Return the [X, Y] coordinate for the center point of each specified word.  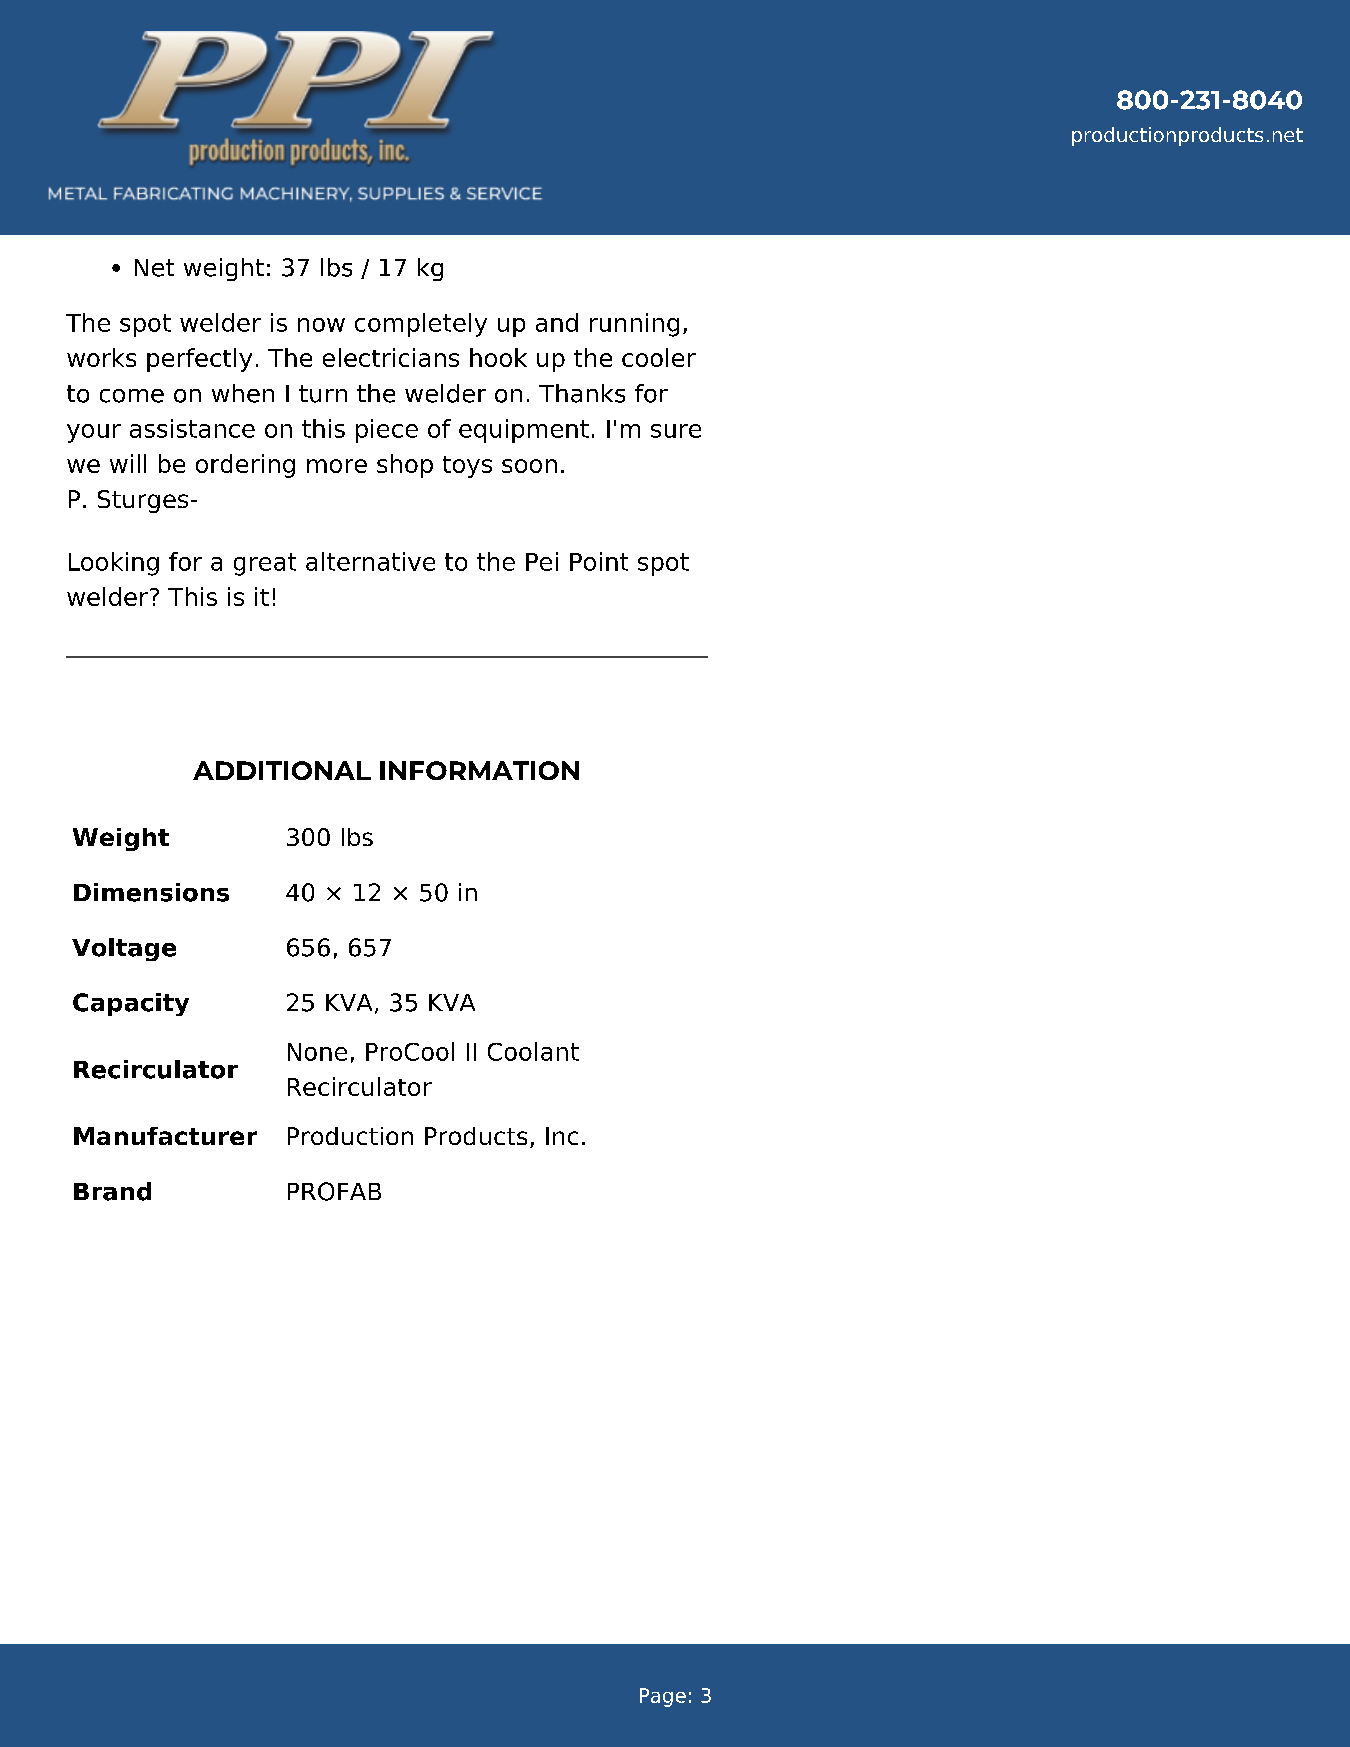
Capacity [131, 1004]
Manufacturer [165, 1136]
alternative [370, 561]
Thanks [582, 393]
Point [599, 561]
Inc [562, 1136]
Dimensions [151, 892]
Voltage [124, 949]
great [265, 564]
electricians [391, 357]
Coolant [533, 1051]
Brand [112, 1191]
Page [663, 1697]
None [317, 1052]
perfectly [199, 360]
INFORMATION [479, 770]
